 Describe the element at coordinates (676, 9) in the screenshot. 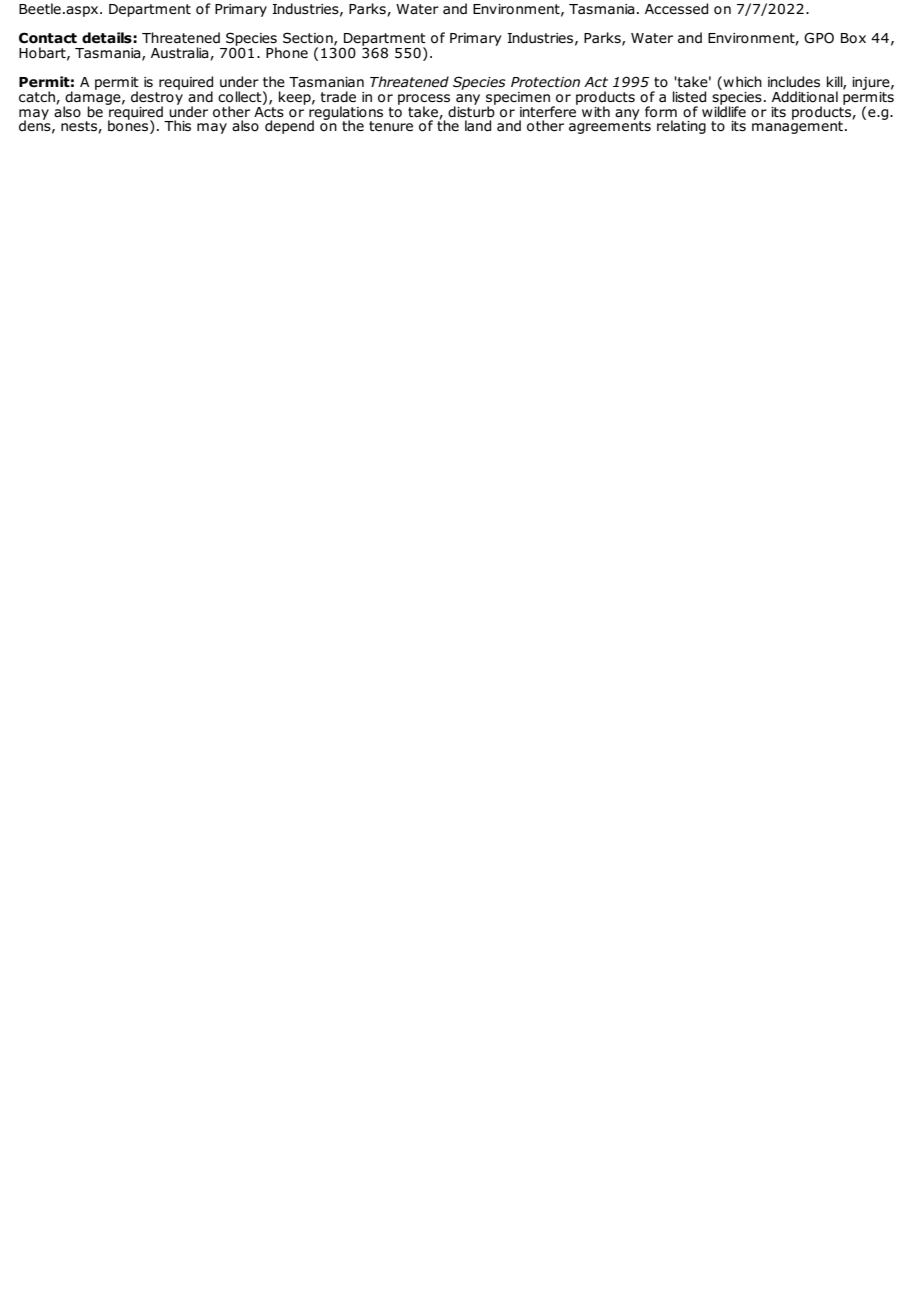

I see `Accessed` at that location.
